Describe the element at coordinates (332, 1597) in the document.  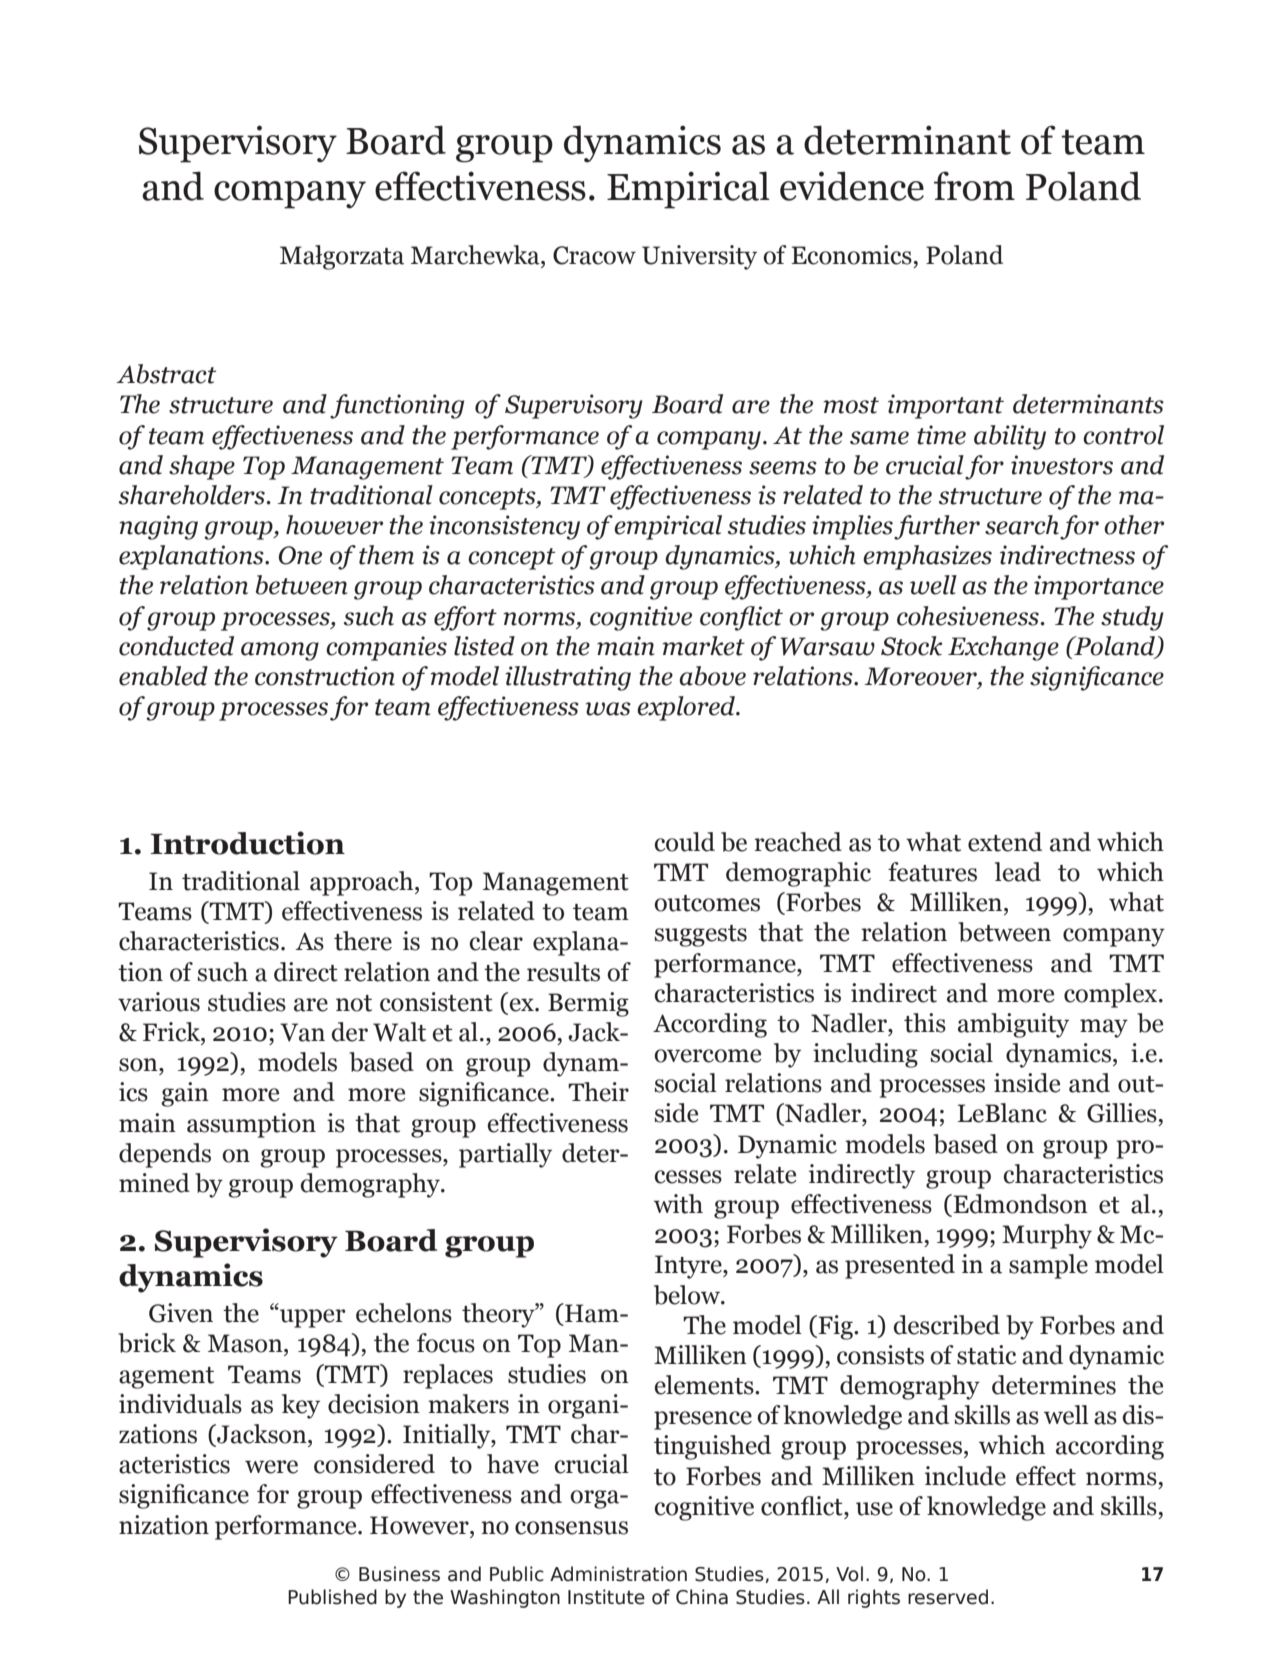
I see `Published` at that location.
